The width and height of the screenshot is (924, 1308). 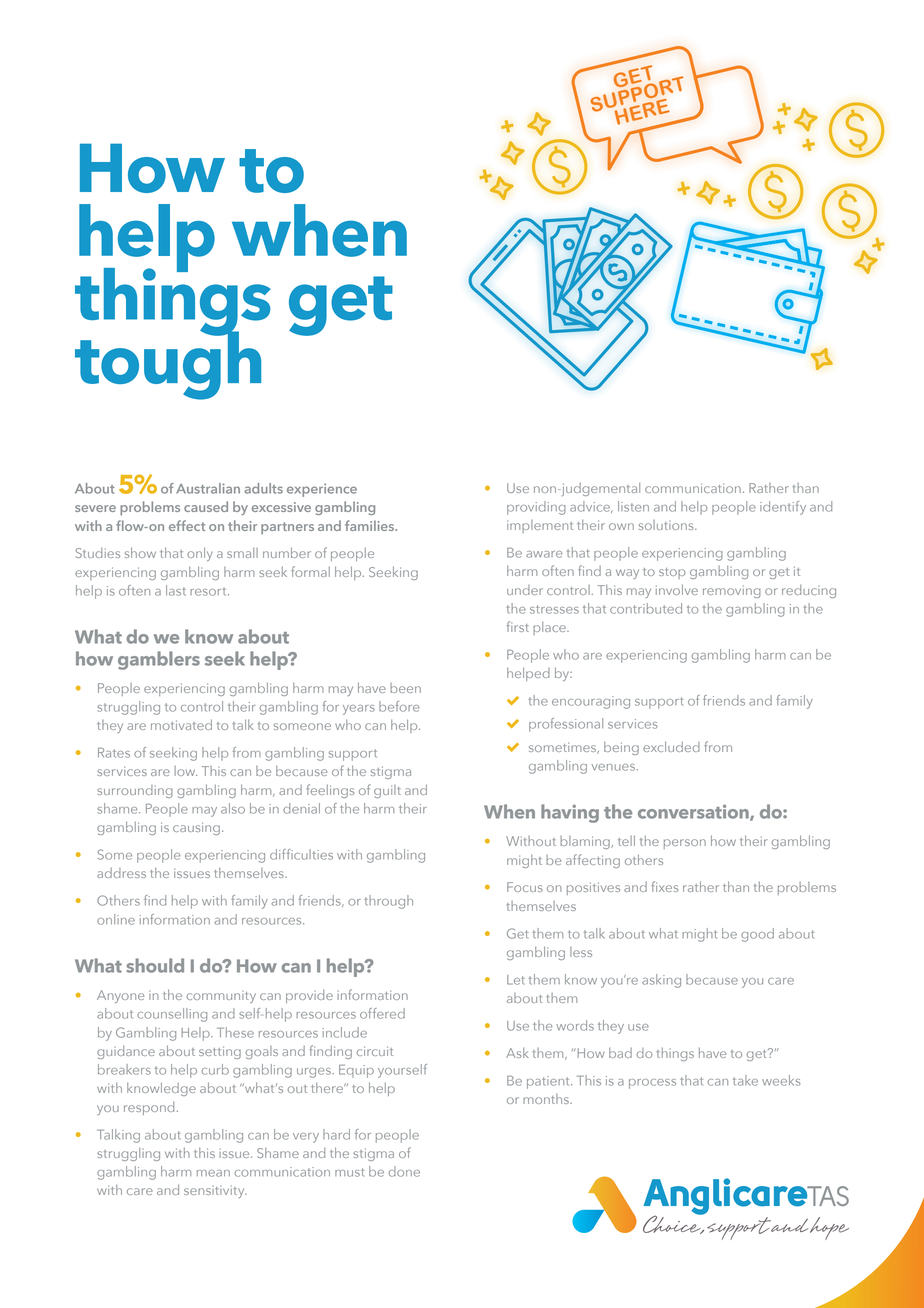 What do you see at coordinates (518, 626) in the screenshot?
I see `first` at bounding box center [518, 626].
